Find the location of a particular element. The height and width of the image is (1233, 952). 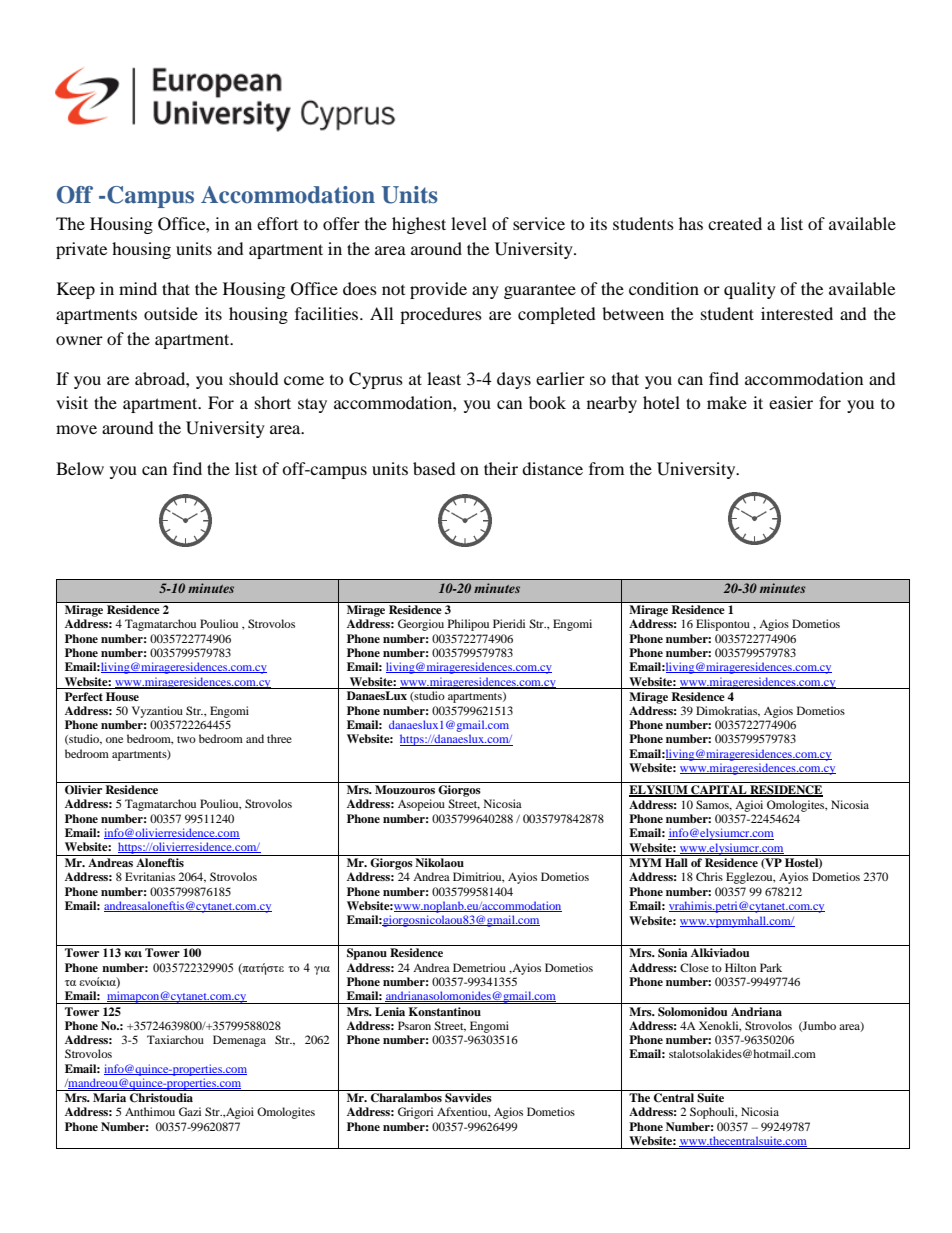

Below is located at coordinates (80, 468).
